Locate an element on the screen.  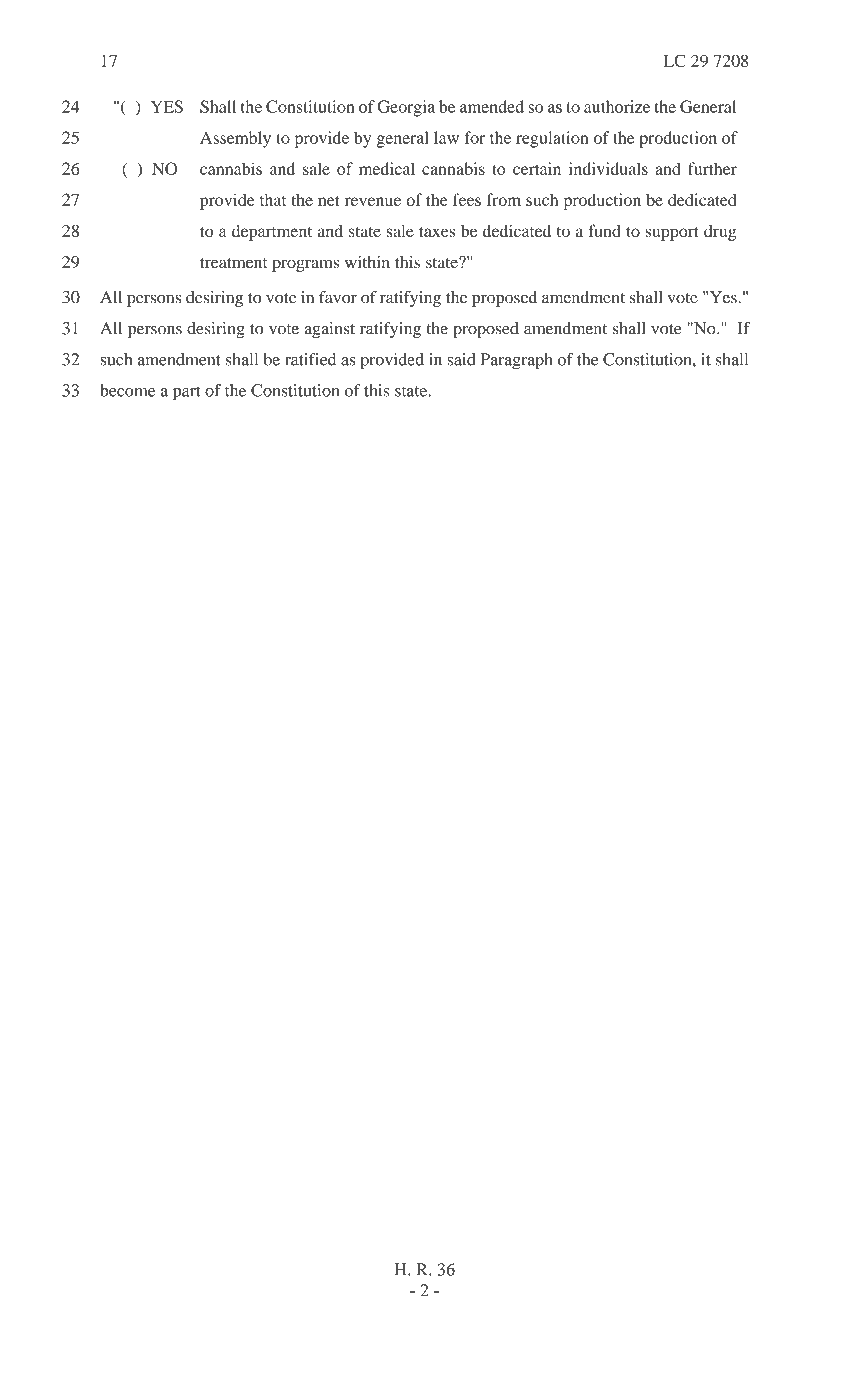
authorize is located at coordinates (617, 106).
